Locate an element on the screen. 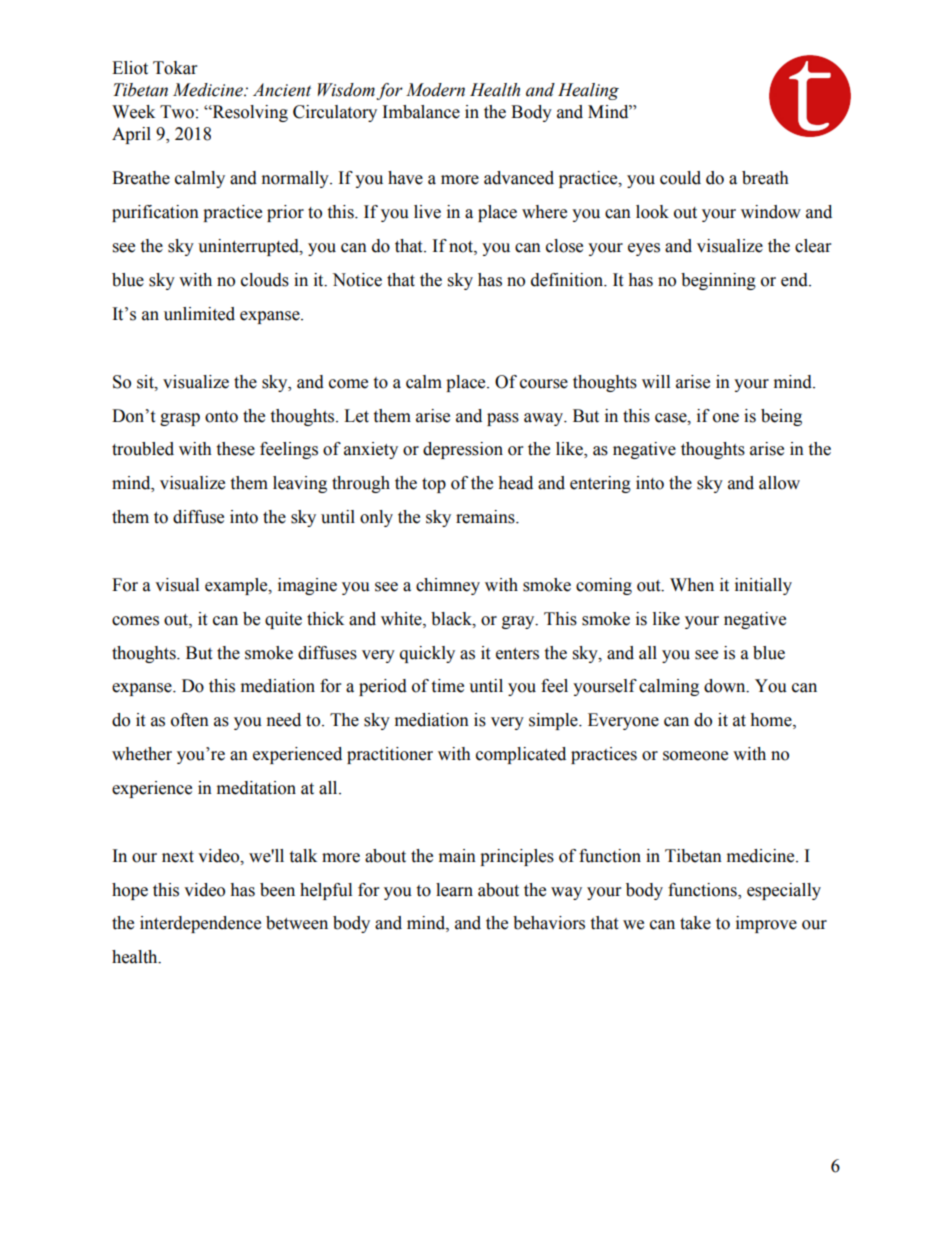  definition is located at coordinates (568, 280).
